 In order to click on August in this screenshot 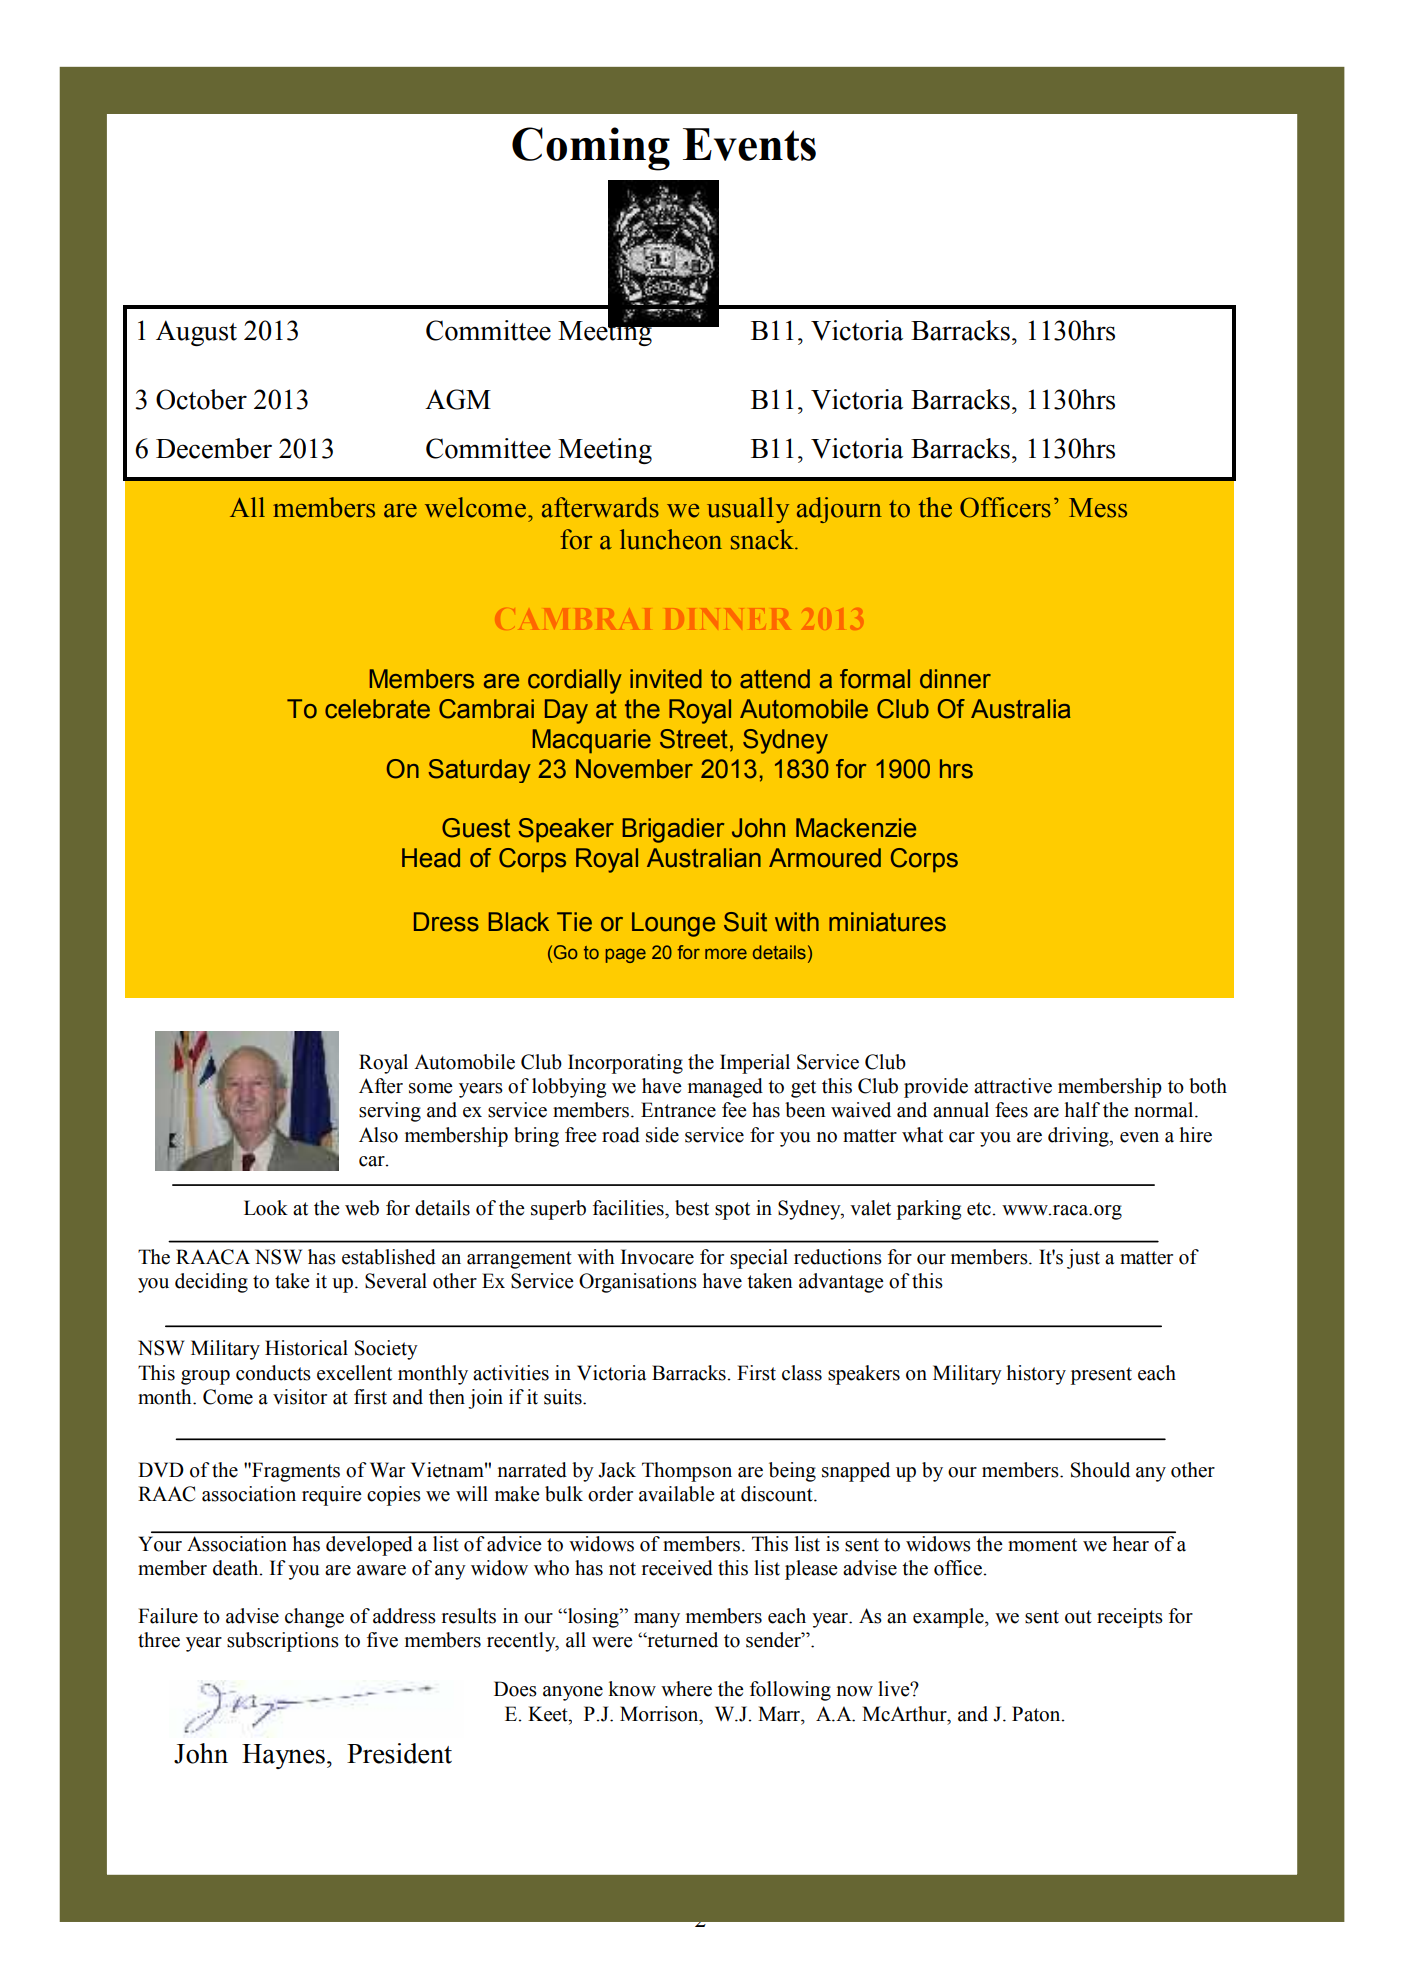, I will do `click(196, 333)`.
